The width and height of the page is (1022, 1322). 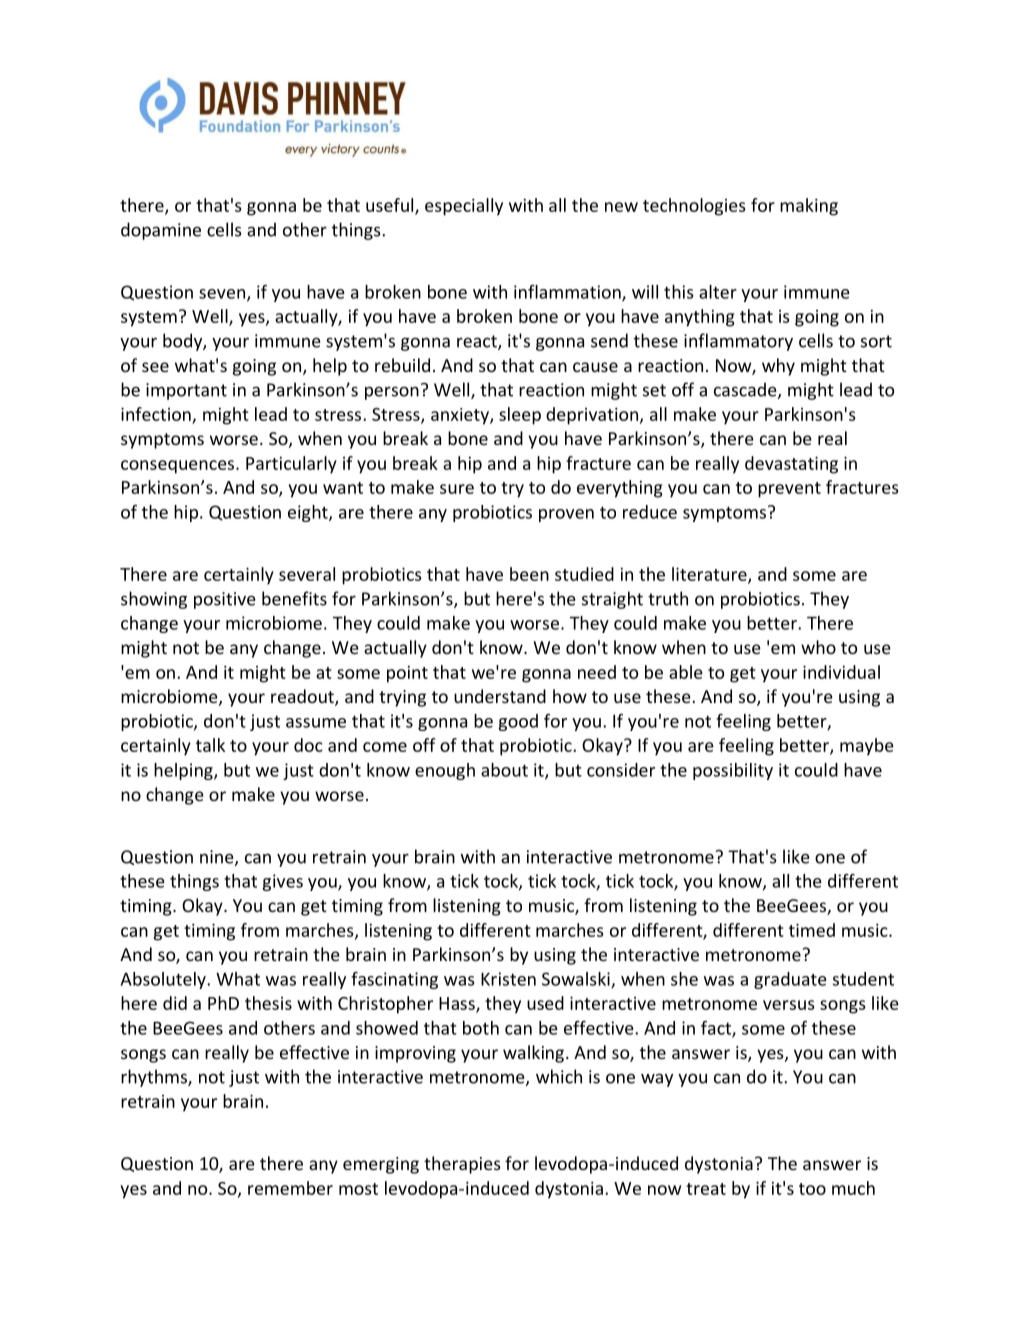 What do you see at coordinates (809, 207) in the page?
I see `making` at bounding box center [809, 207].
